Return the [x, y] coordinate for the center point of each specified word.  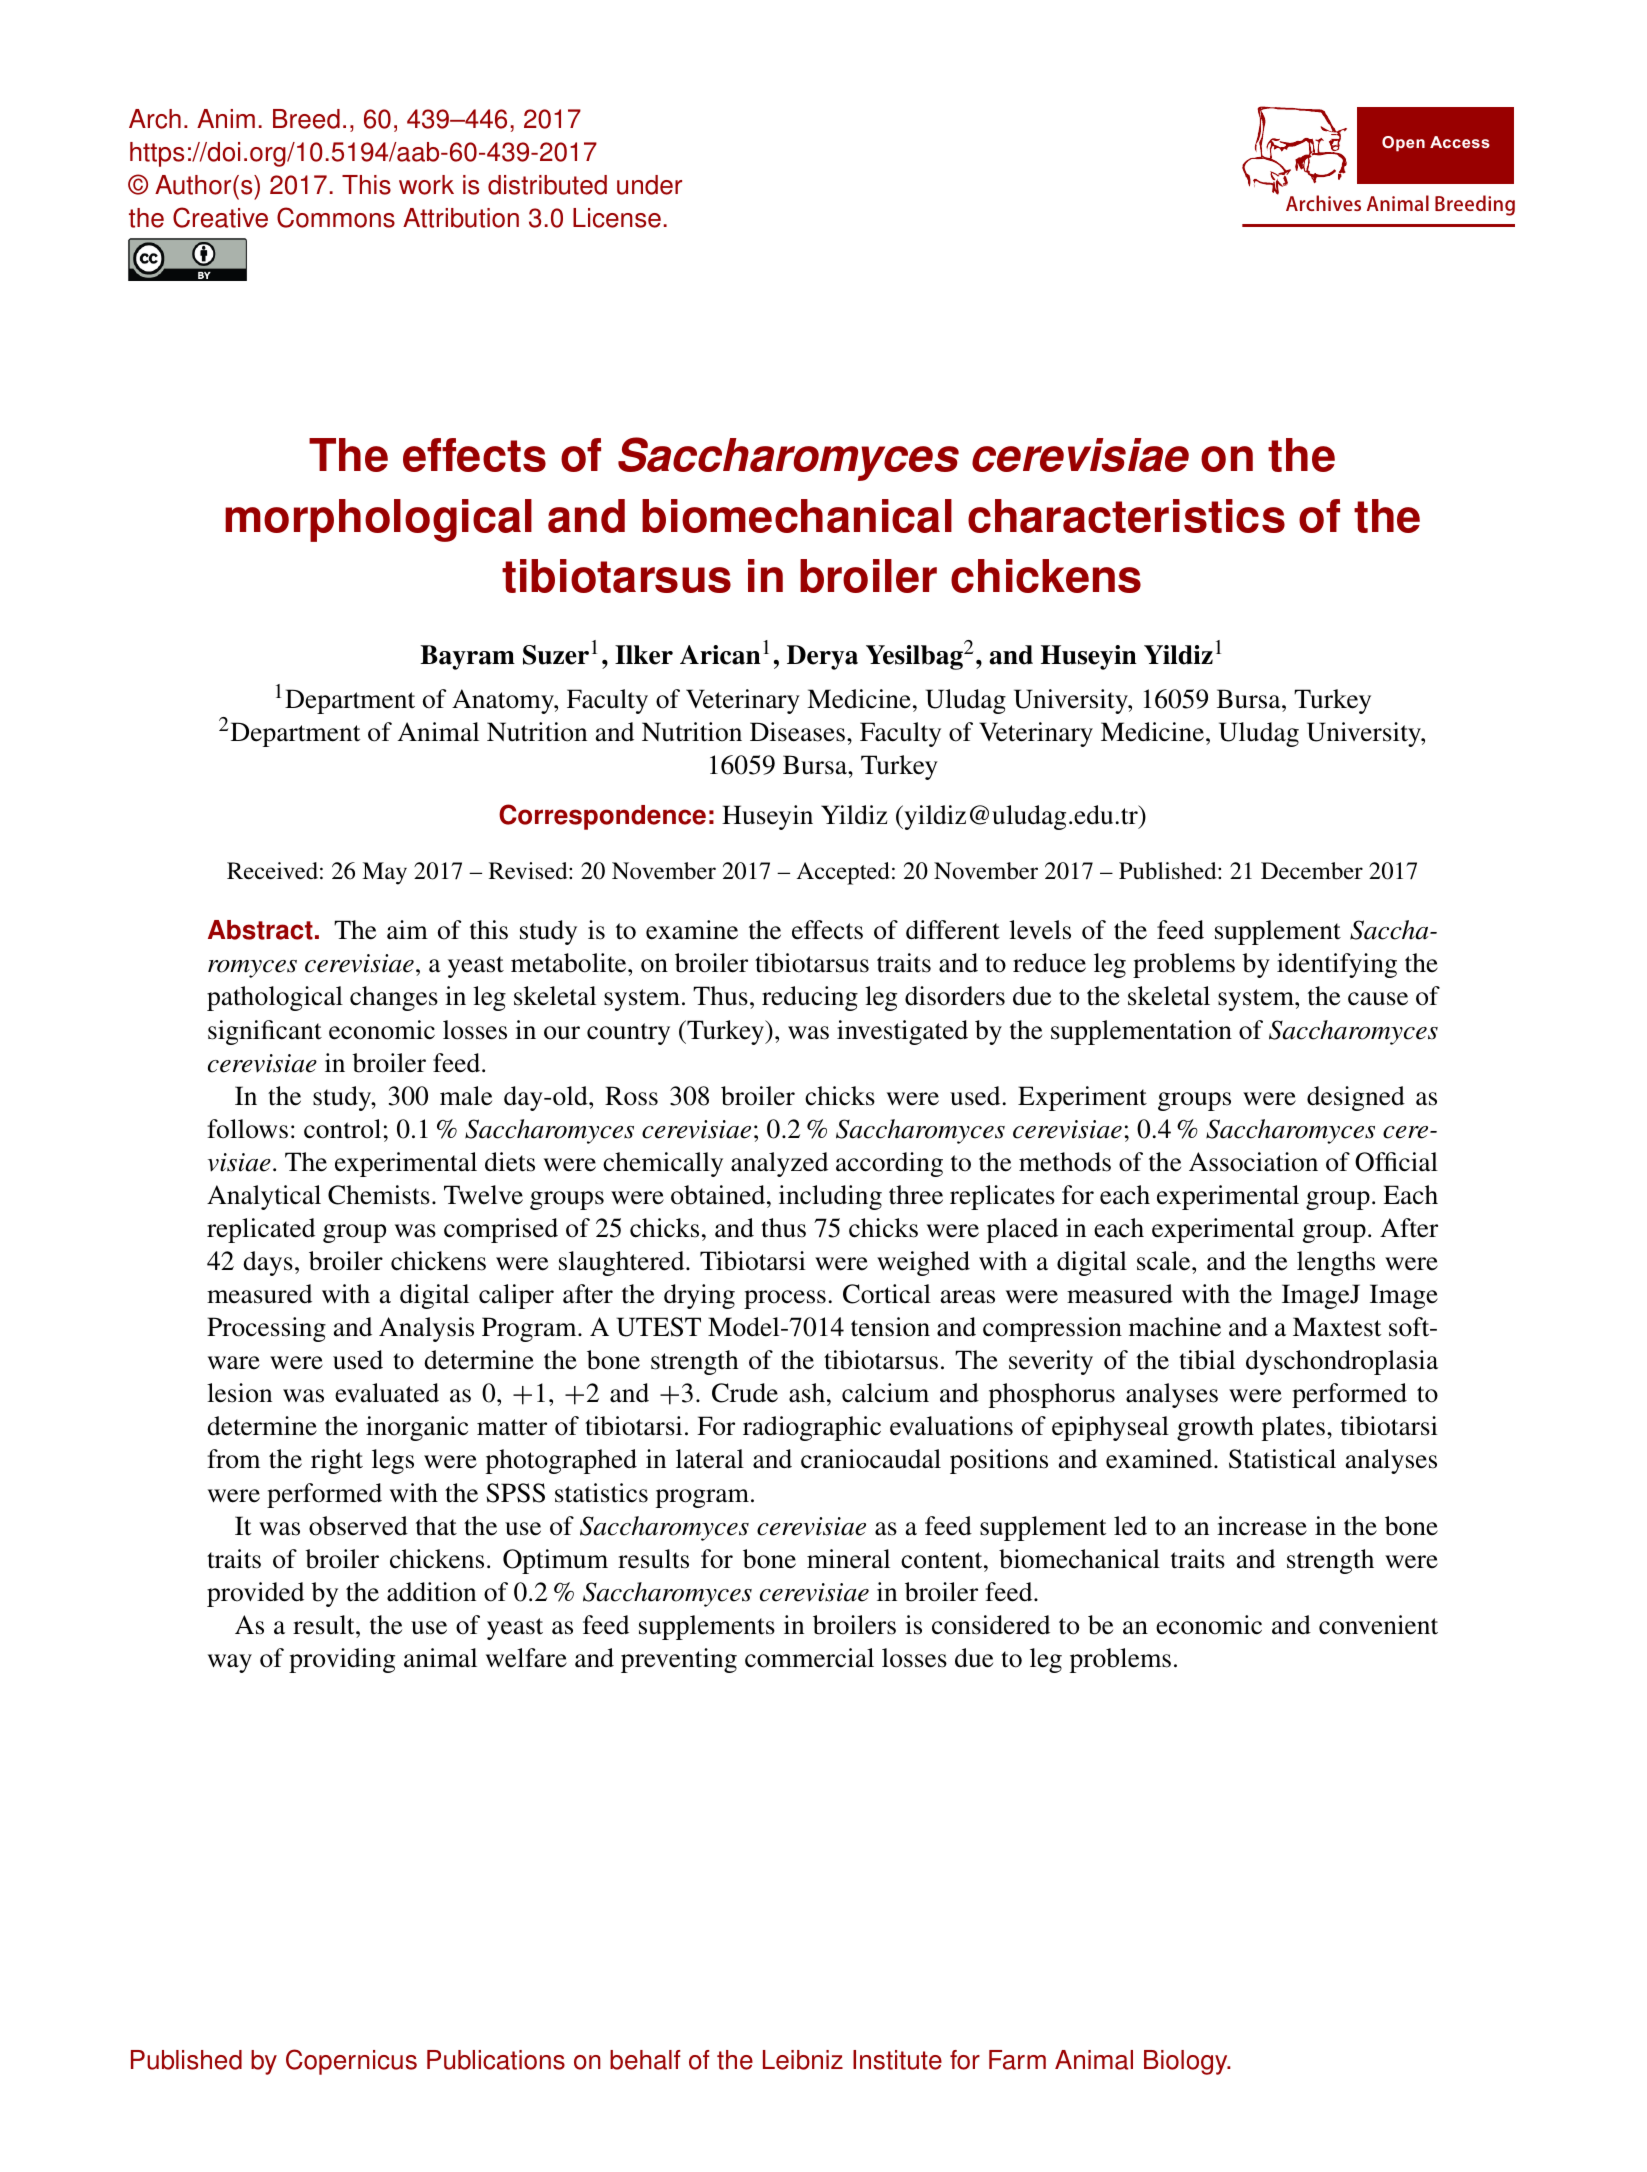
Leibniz [803, 2060]
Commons [336, 217]
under [649, 185]
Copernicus [351, 2062]
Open [1403, 144]
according [889, 1164]
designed [1356, 1098]
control [342, 1129]
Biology [1187, 2062]
